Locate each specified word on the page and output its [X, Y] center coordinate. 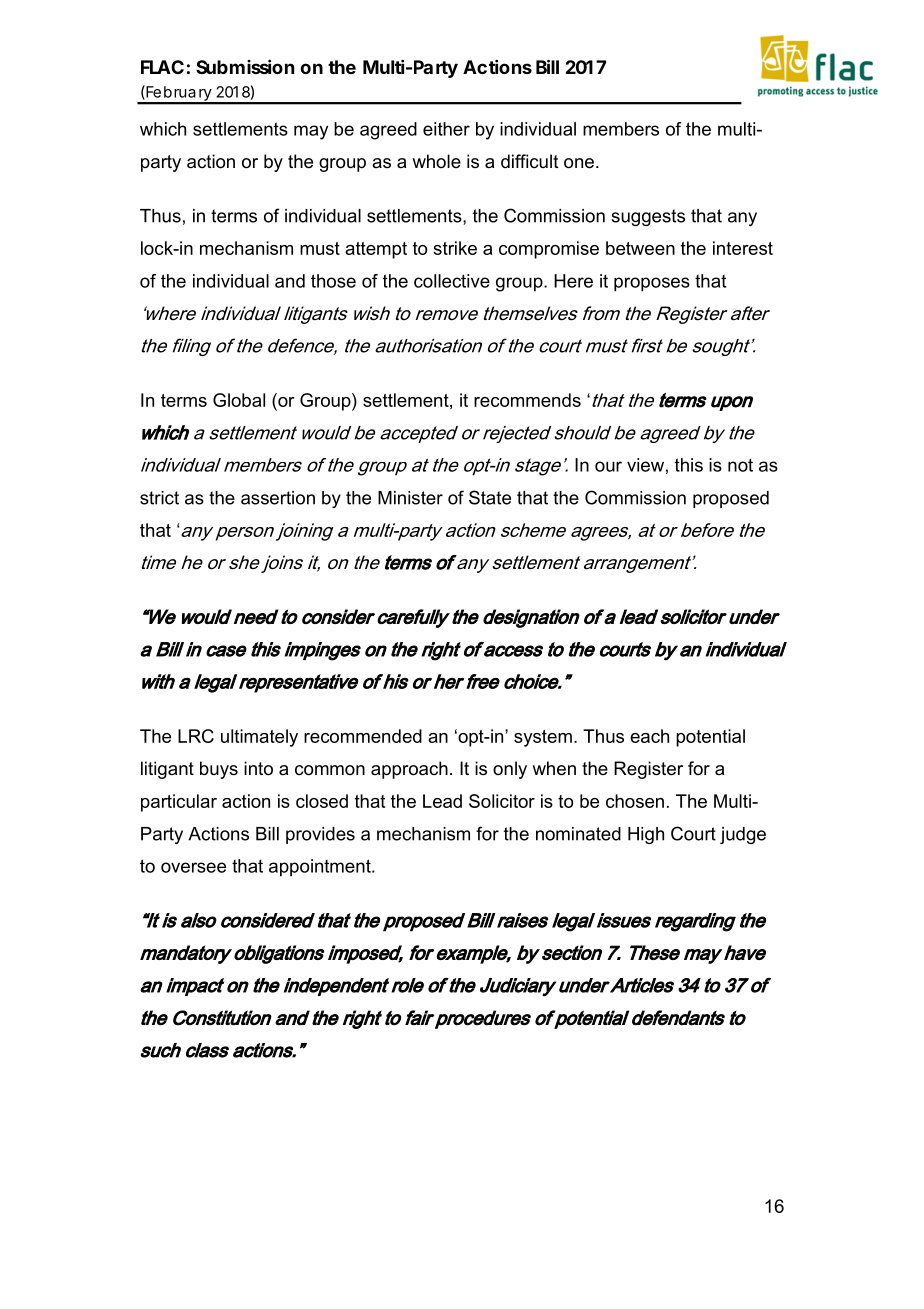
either [446, 129]
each [649, 736]
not [740, 465]
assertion [278, 498]
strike [455, 248]
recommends [527, 400]
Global [239, 400]
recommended [363, 736]
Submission [245, 67]
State [490, 497]
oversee [193, 867]
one [579, 163]
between [640, 248]
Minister [410, 498]
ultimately [259, 738]
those [333, 281]
